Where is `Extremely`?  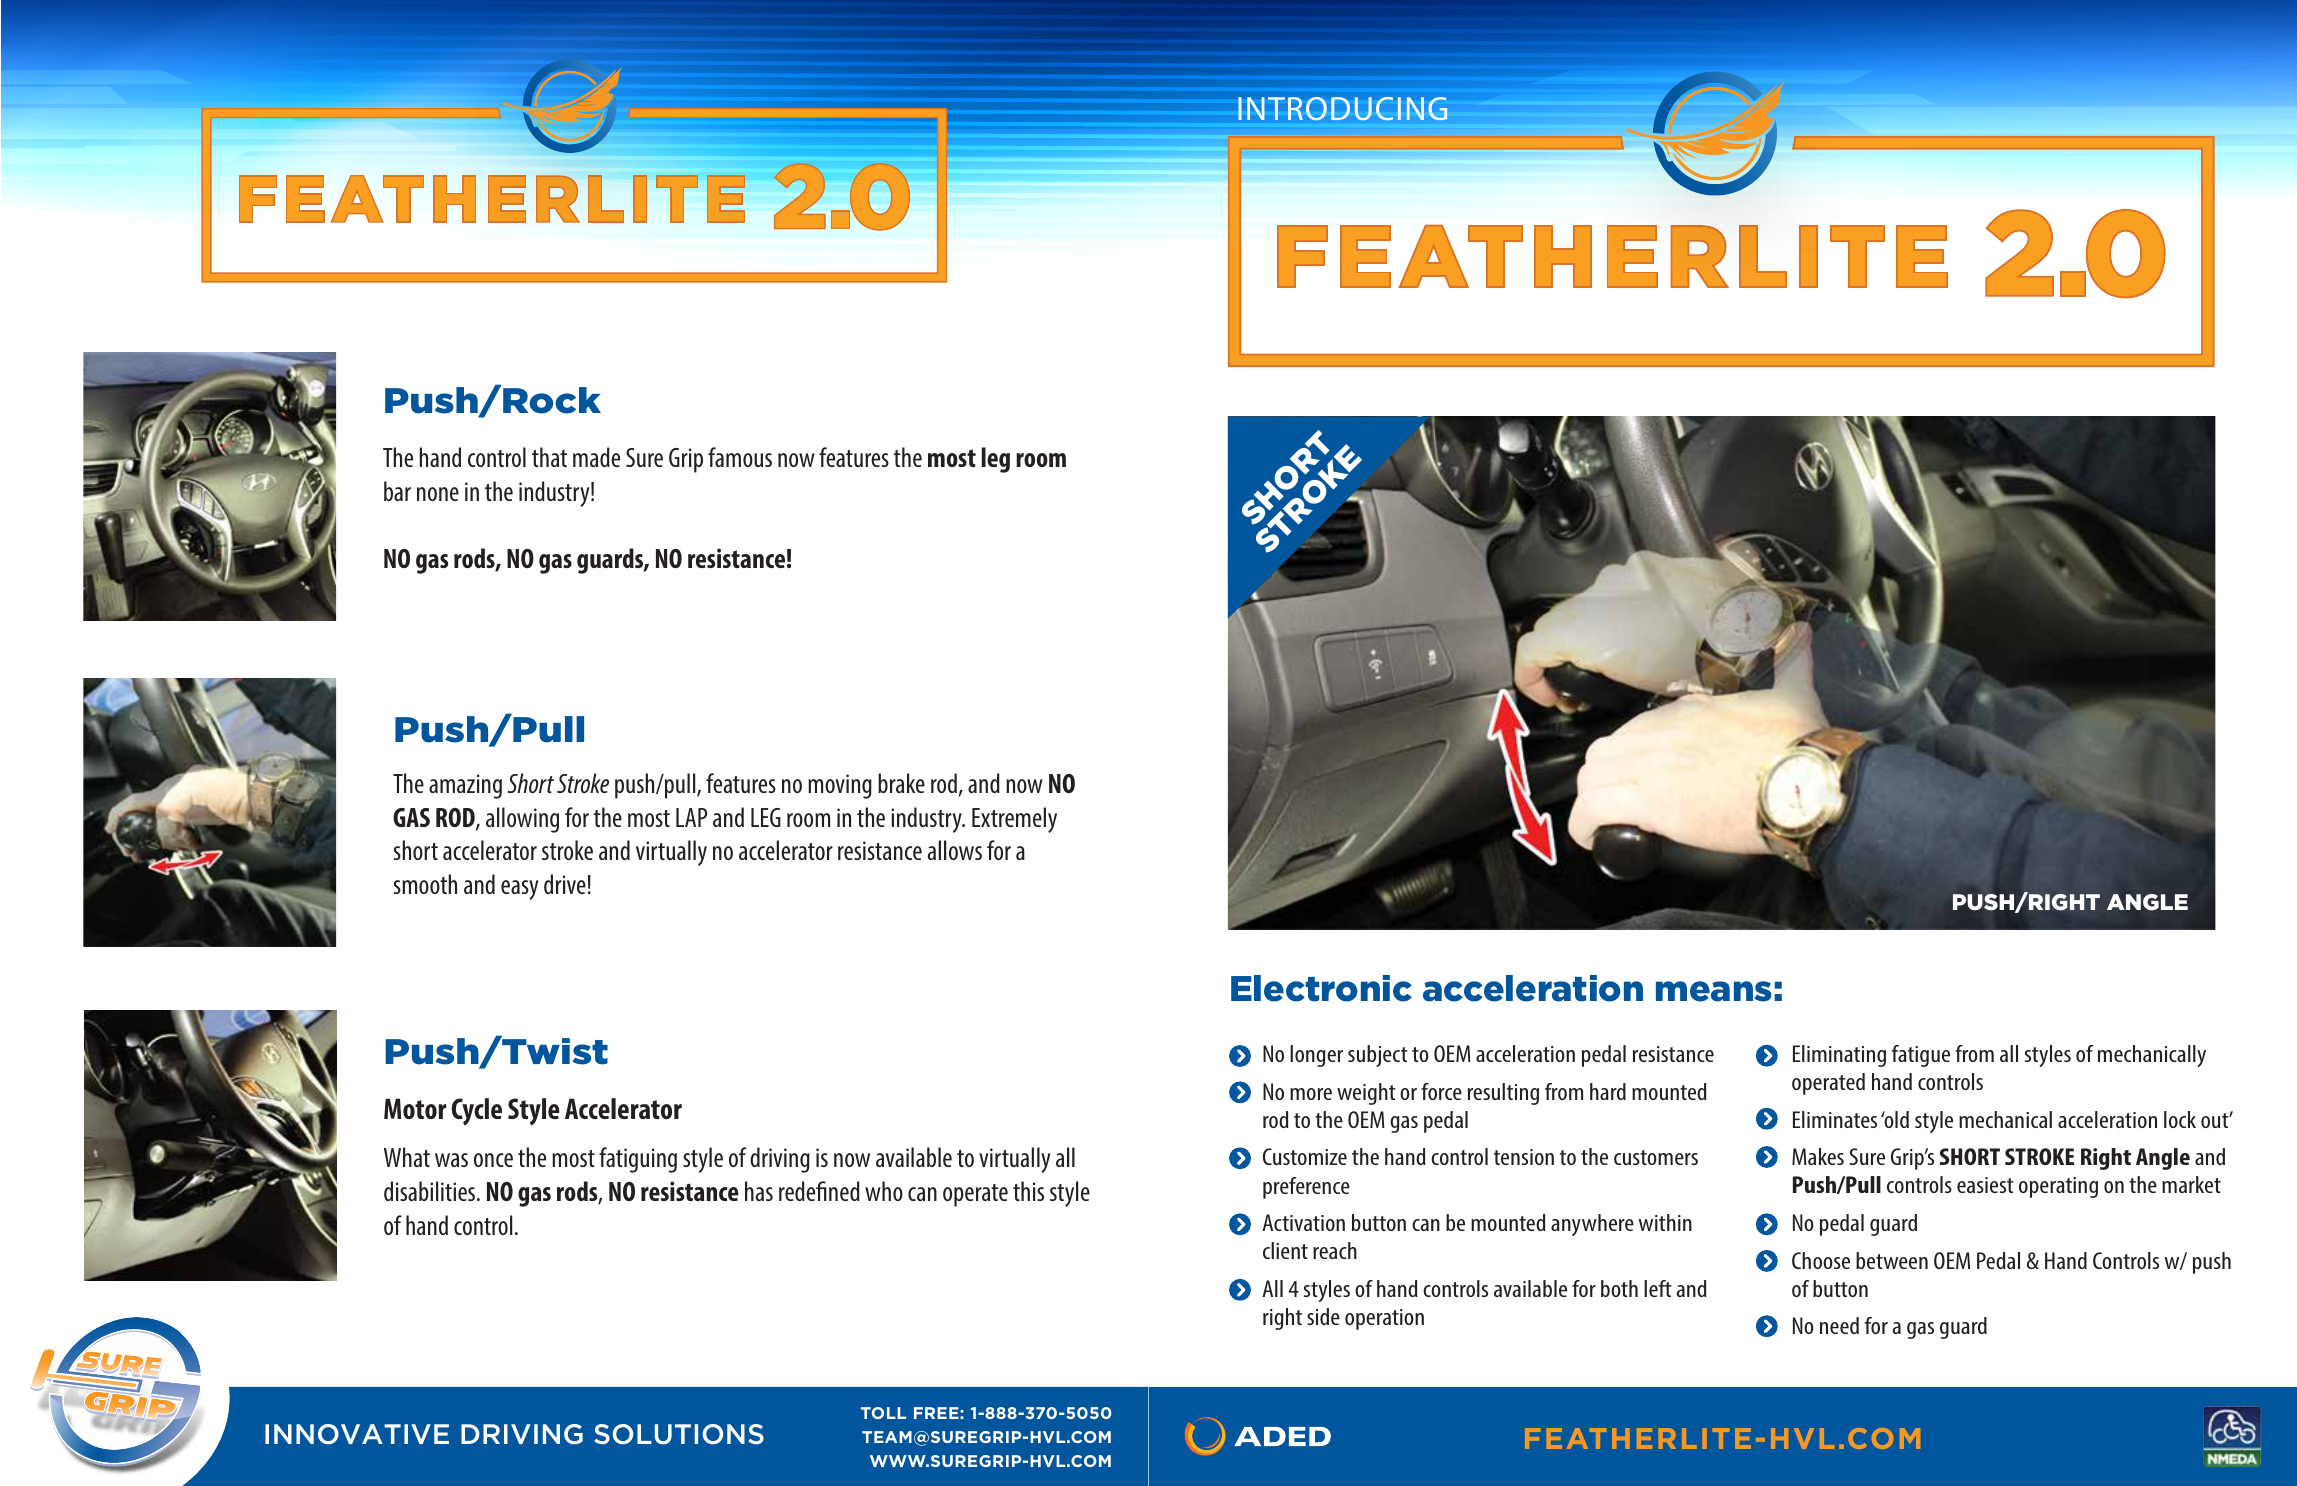
Extremely is located at coordinates (1014, 820).
